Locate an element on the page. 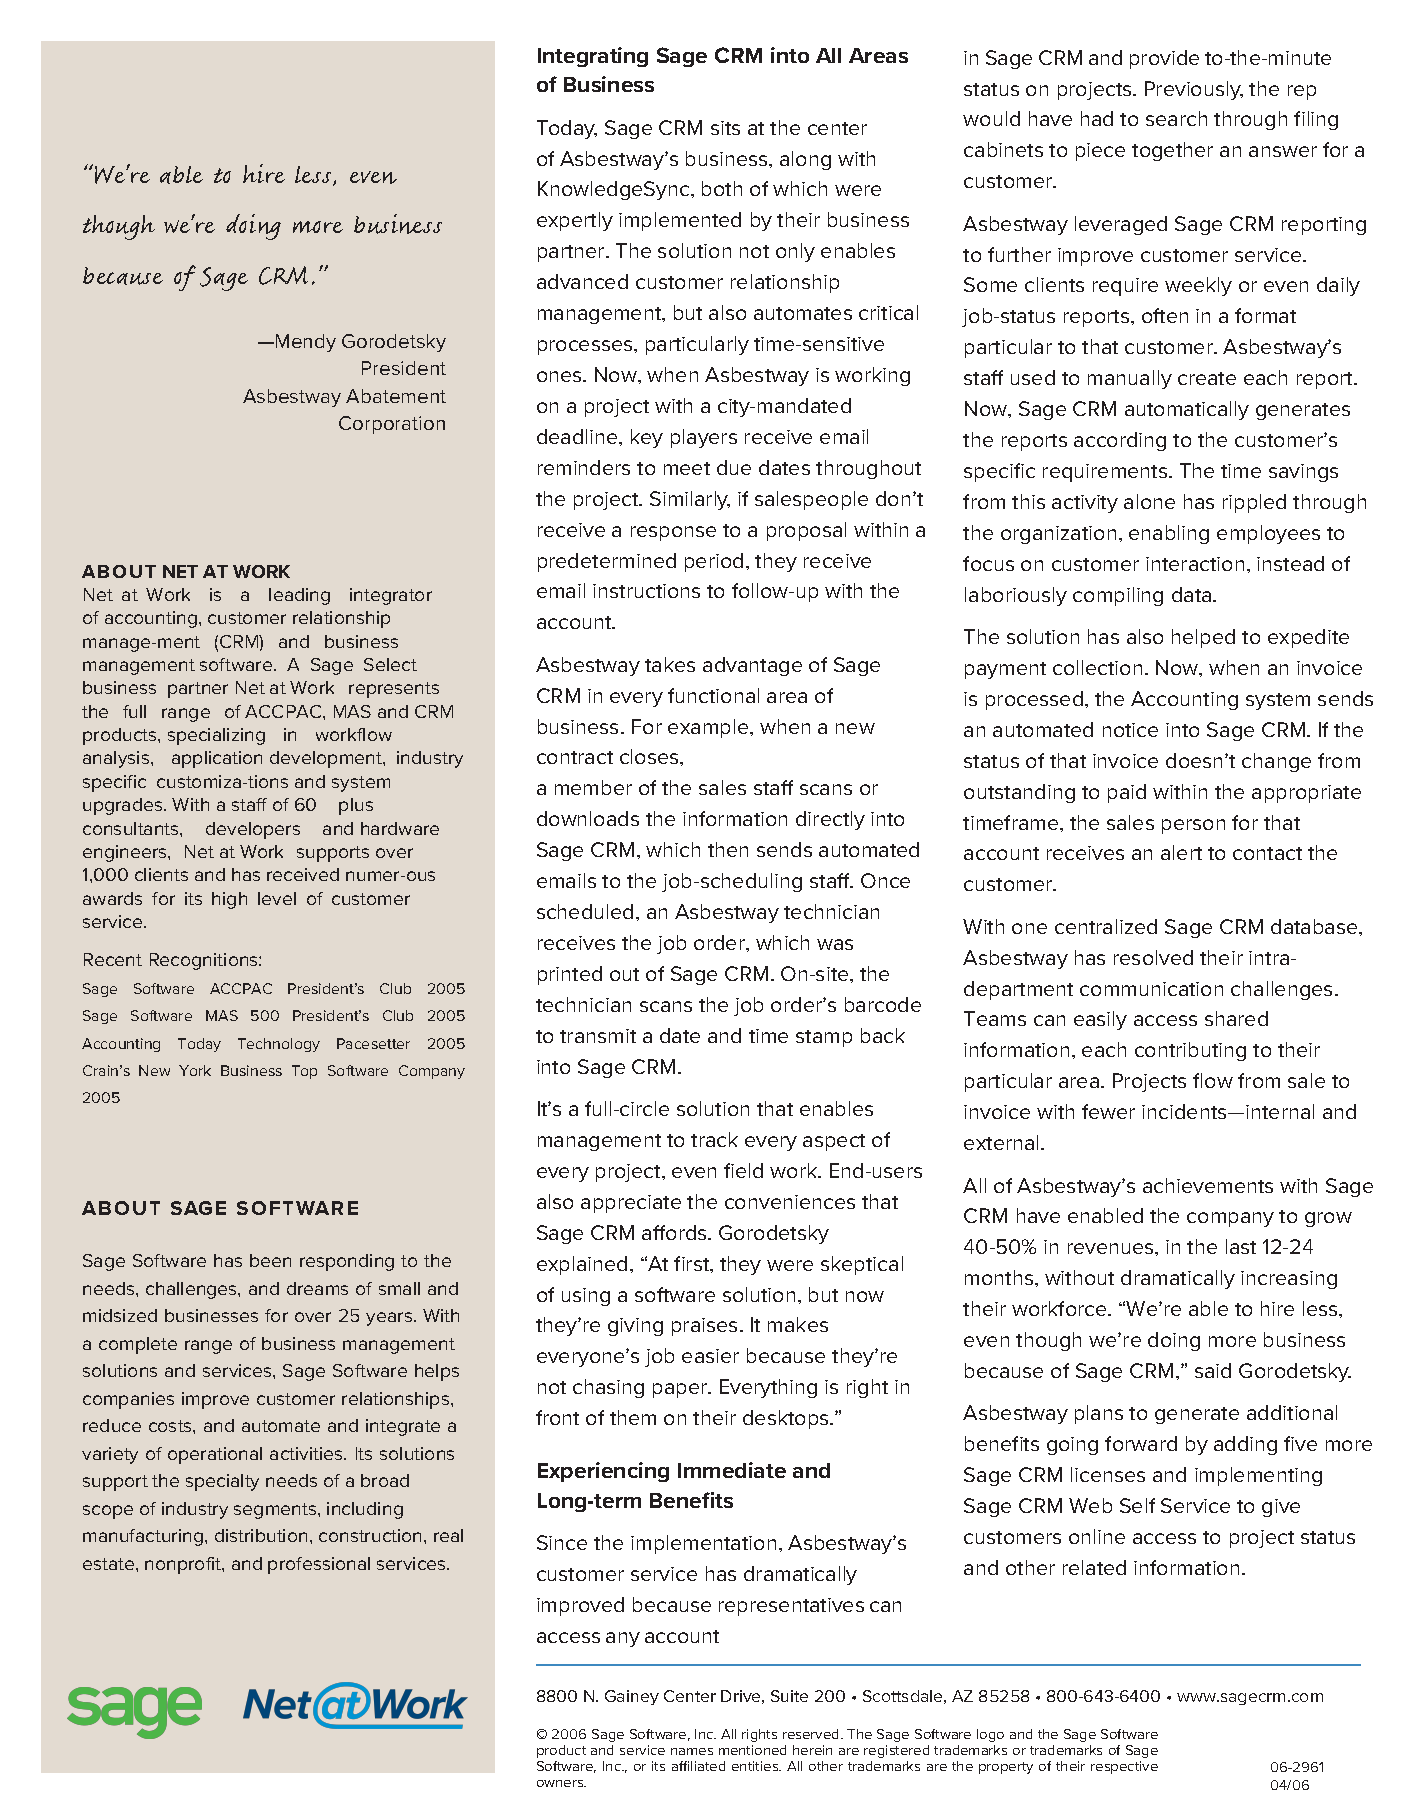 The width and height of the document is (1402, 1814). Integrating is located at coordinates (593, 57).
